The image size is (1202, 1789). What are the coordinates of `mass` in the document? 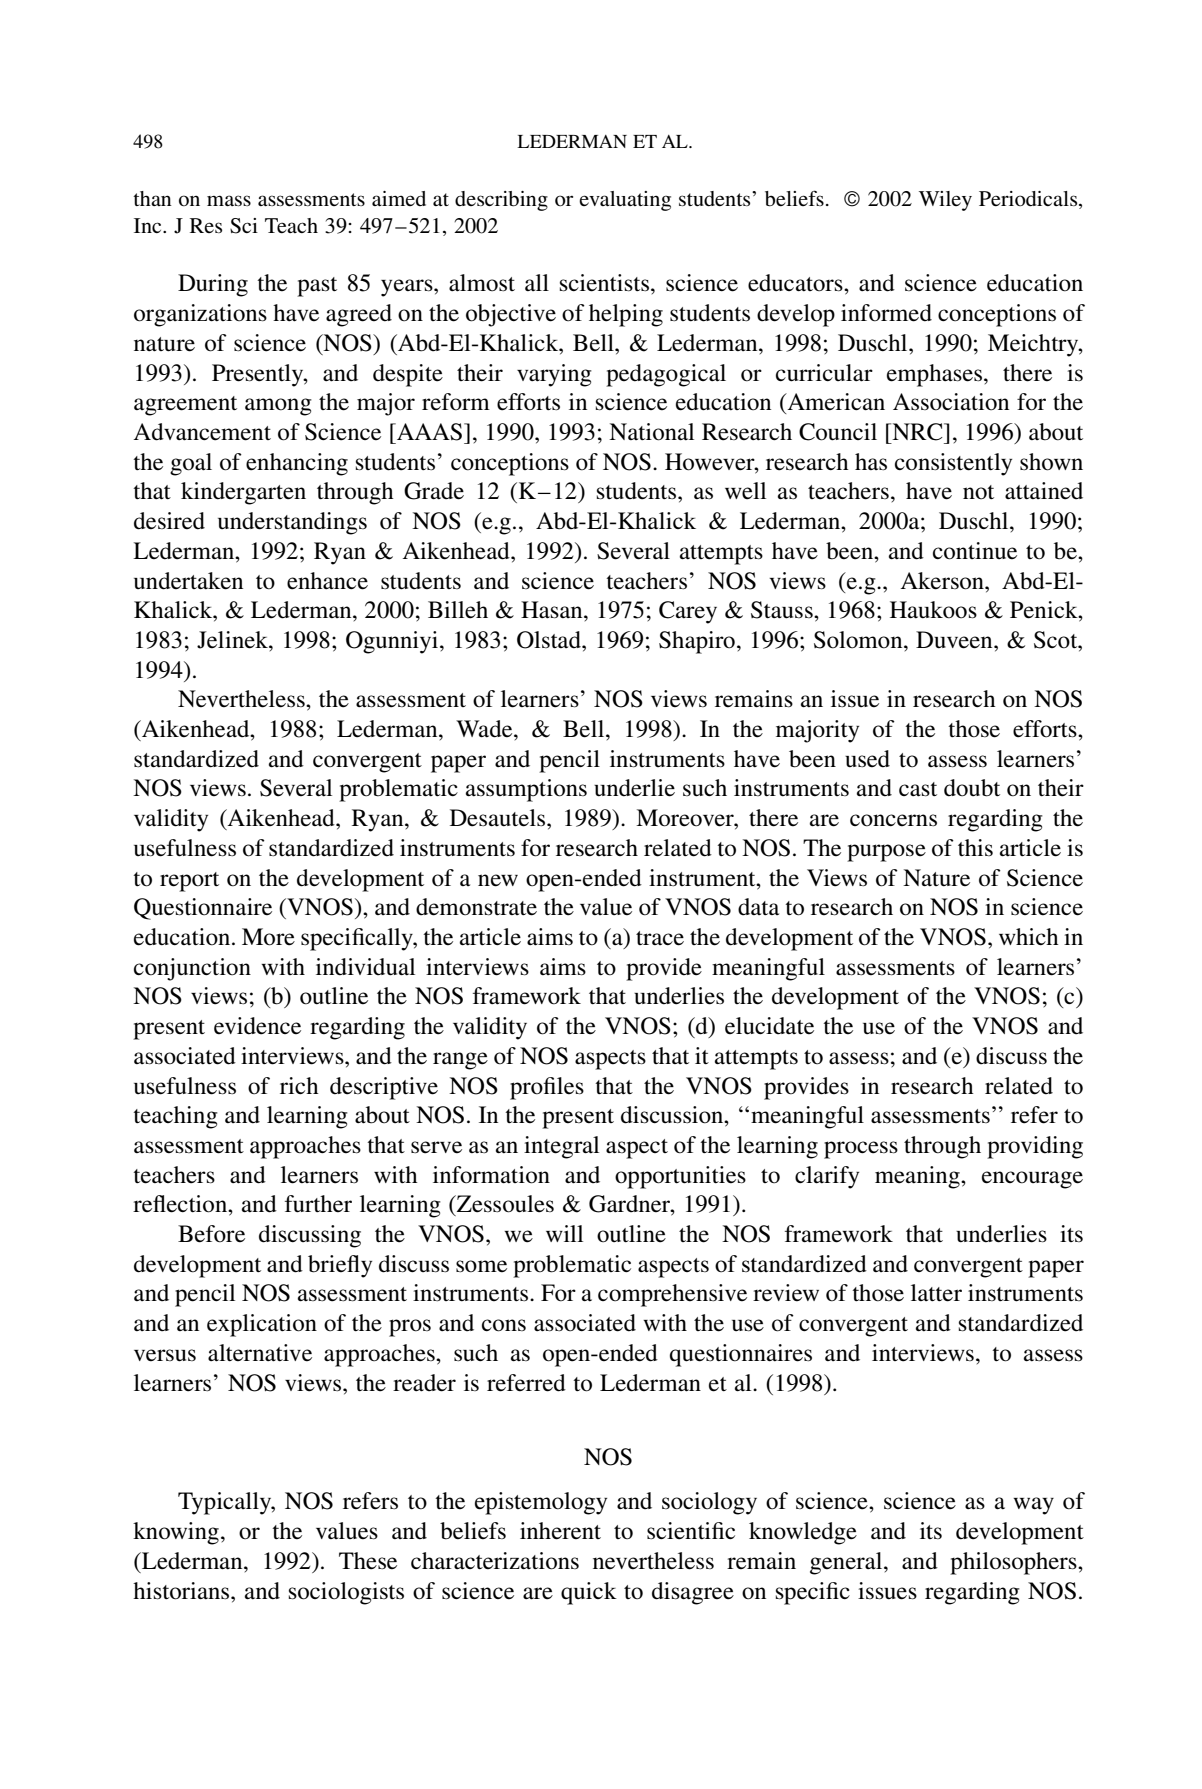 It's located at (229, 200).
